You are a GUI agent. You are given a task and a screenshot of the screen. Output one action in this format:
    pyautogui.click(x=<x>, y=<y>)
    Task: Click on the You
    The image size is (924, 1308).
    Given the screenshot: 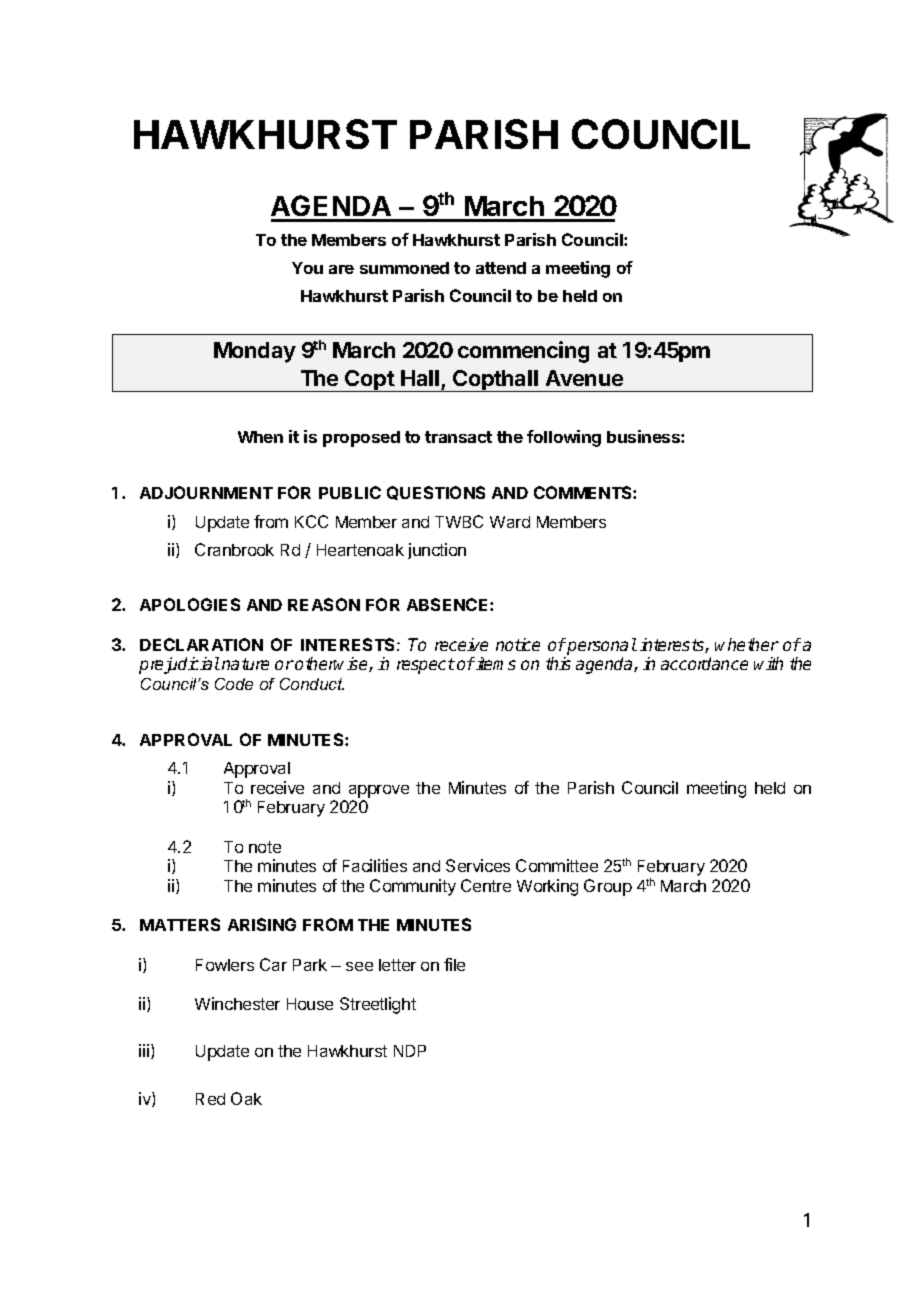 What is the action you would take?
    pyautogui.click(x=307, y=268)
